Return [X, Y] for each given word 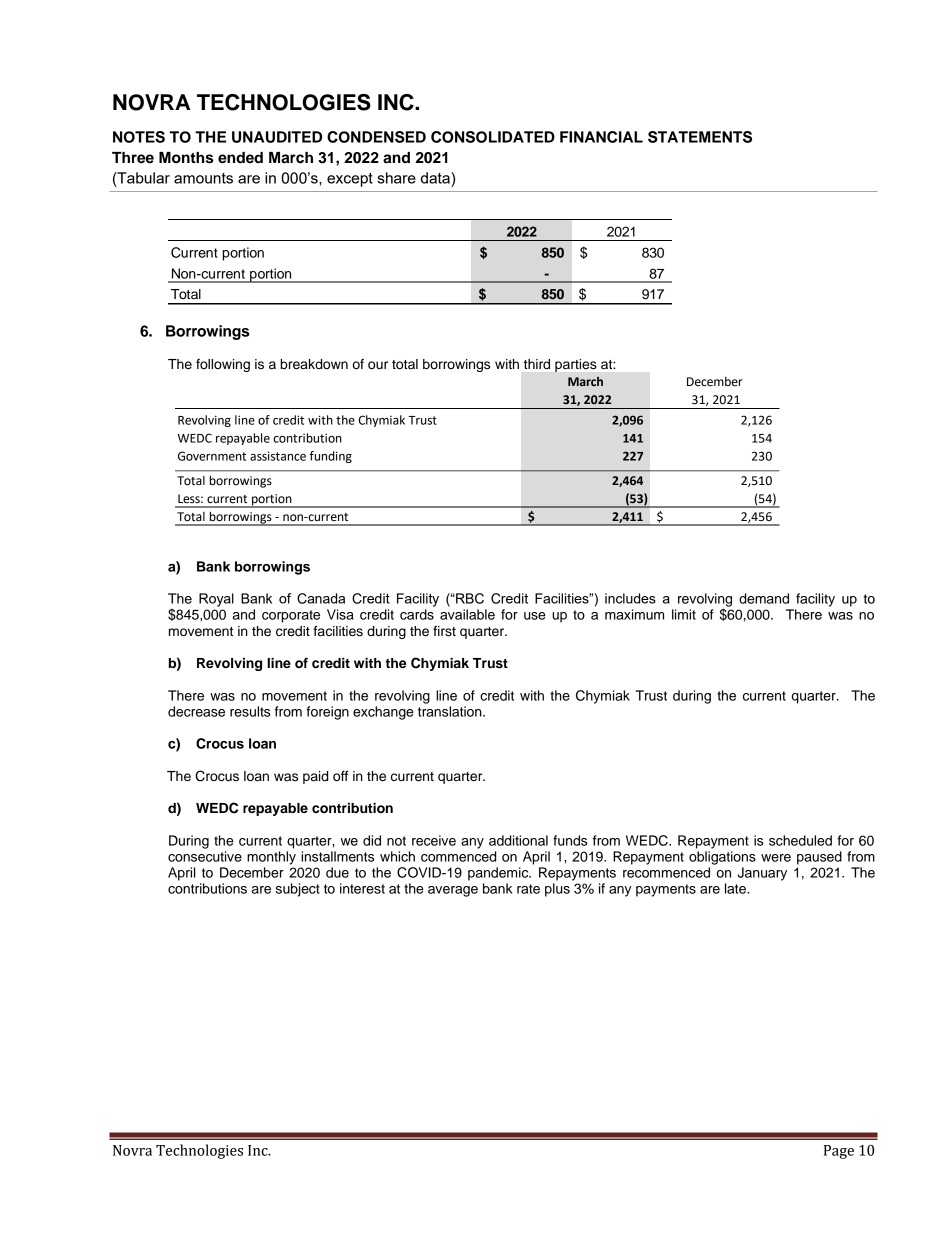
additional [518, 840]
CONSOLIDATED [493, 137]
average [453, 891]
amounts [203, 178]
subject [298, 890]
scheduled [800, 840]
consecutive [205, 856]
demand [764, 598]
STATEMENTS [700, 137]
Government [212, 456]
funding [330, 457]
